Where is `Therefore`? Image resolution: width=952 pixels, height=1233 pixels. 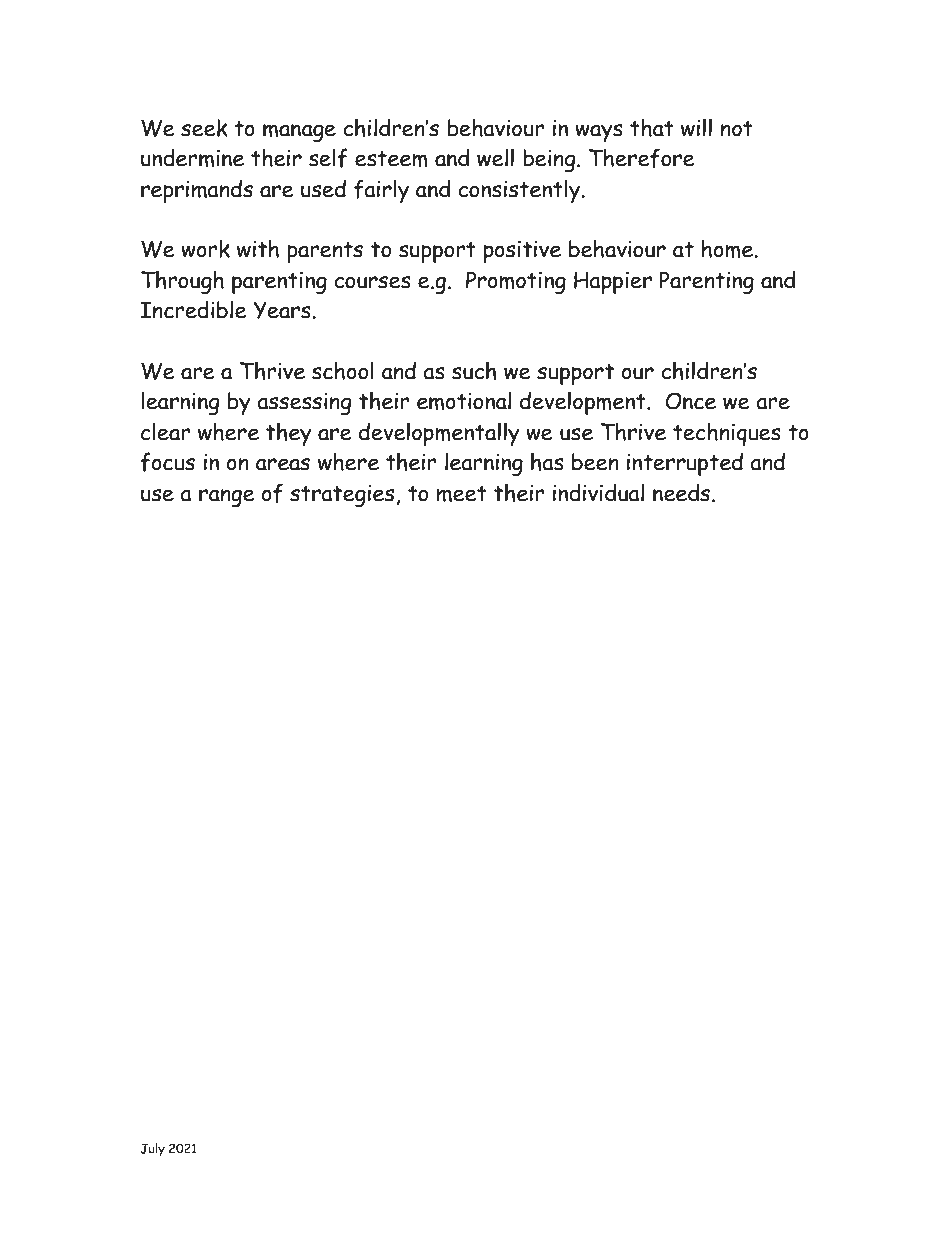
Therefore is located at coordinates (642, 158).
